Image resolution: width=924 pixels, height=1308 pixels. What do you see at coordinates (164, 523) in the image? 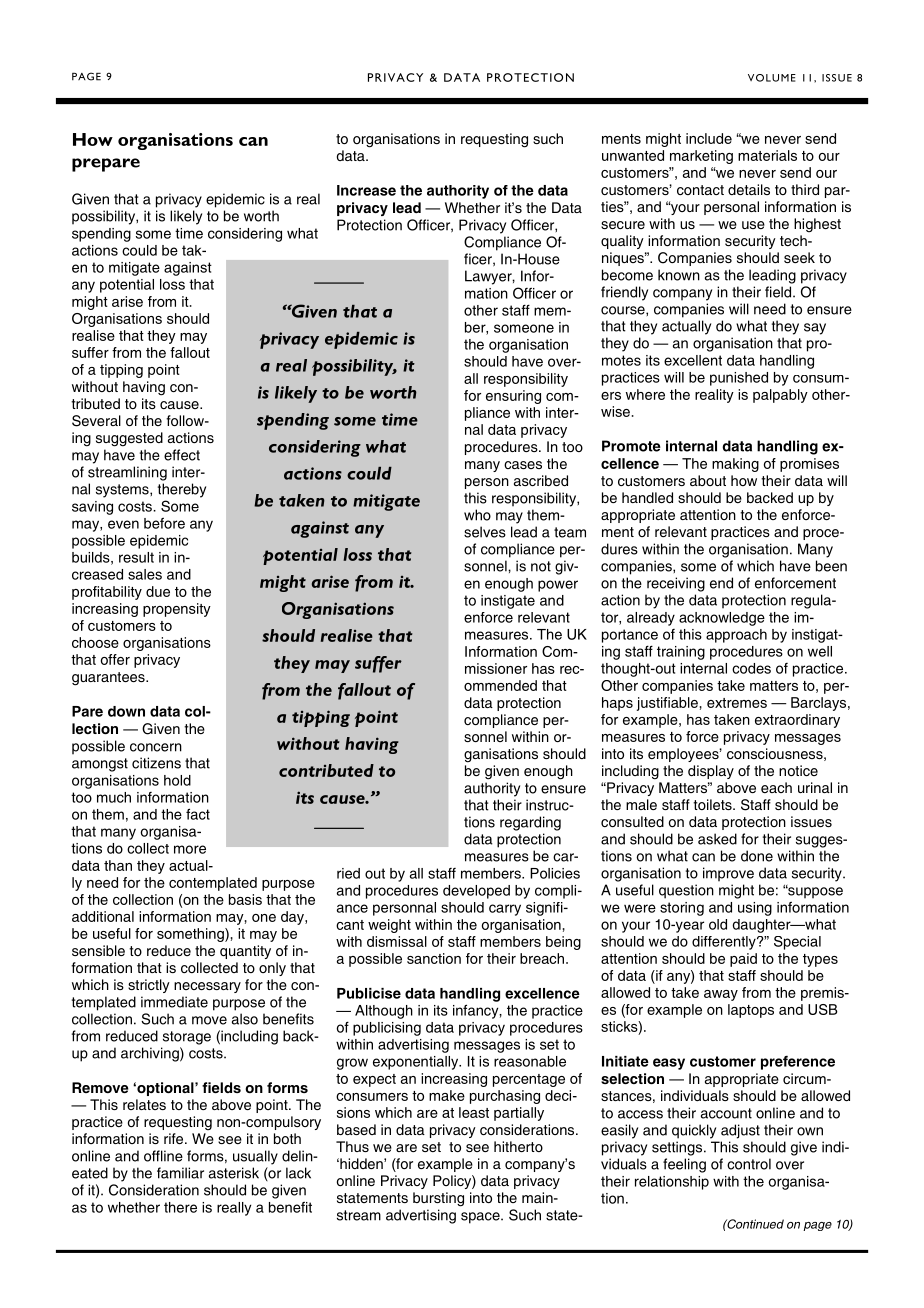
I see `before` at bounding box center [164, 523].
